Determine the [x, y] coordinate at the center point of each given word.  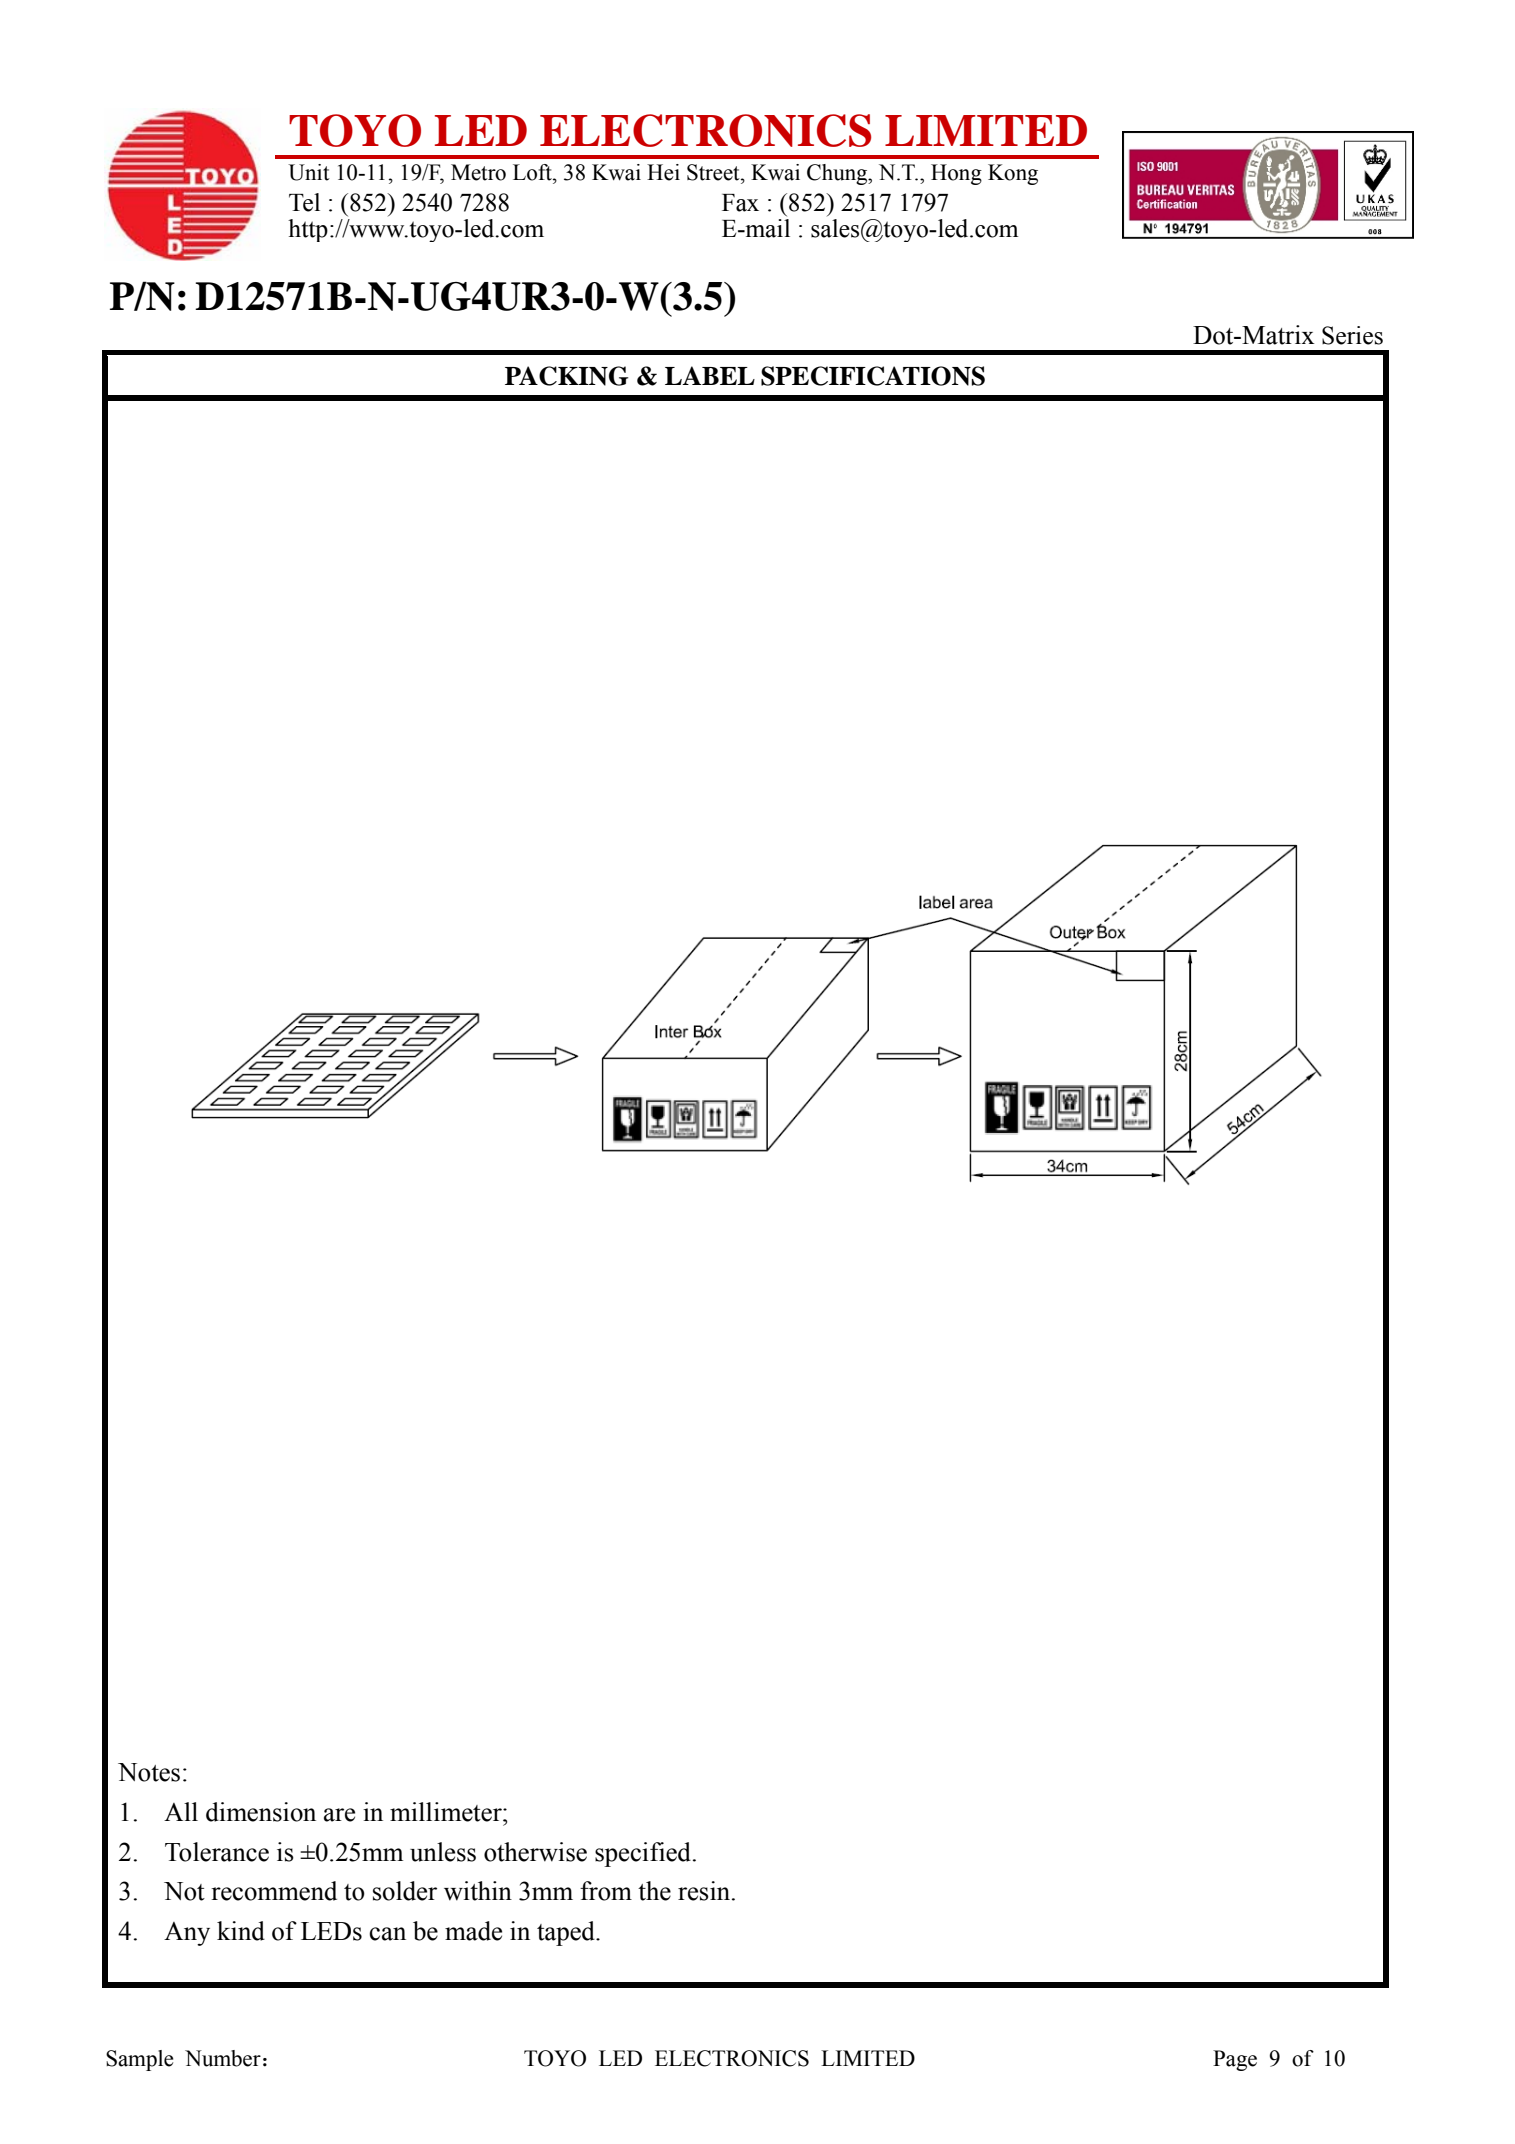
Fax [740, 203]
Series [1352, 335]
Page [1235, 2060]
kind [241, 1931]
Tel [304, 202]
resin [705, 1891]
